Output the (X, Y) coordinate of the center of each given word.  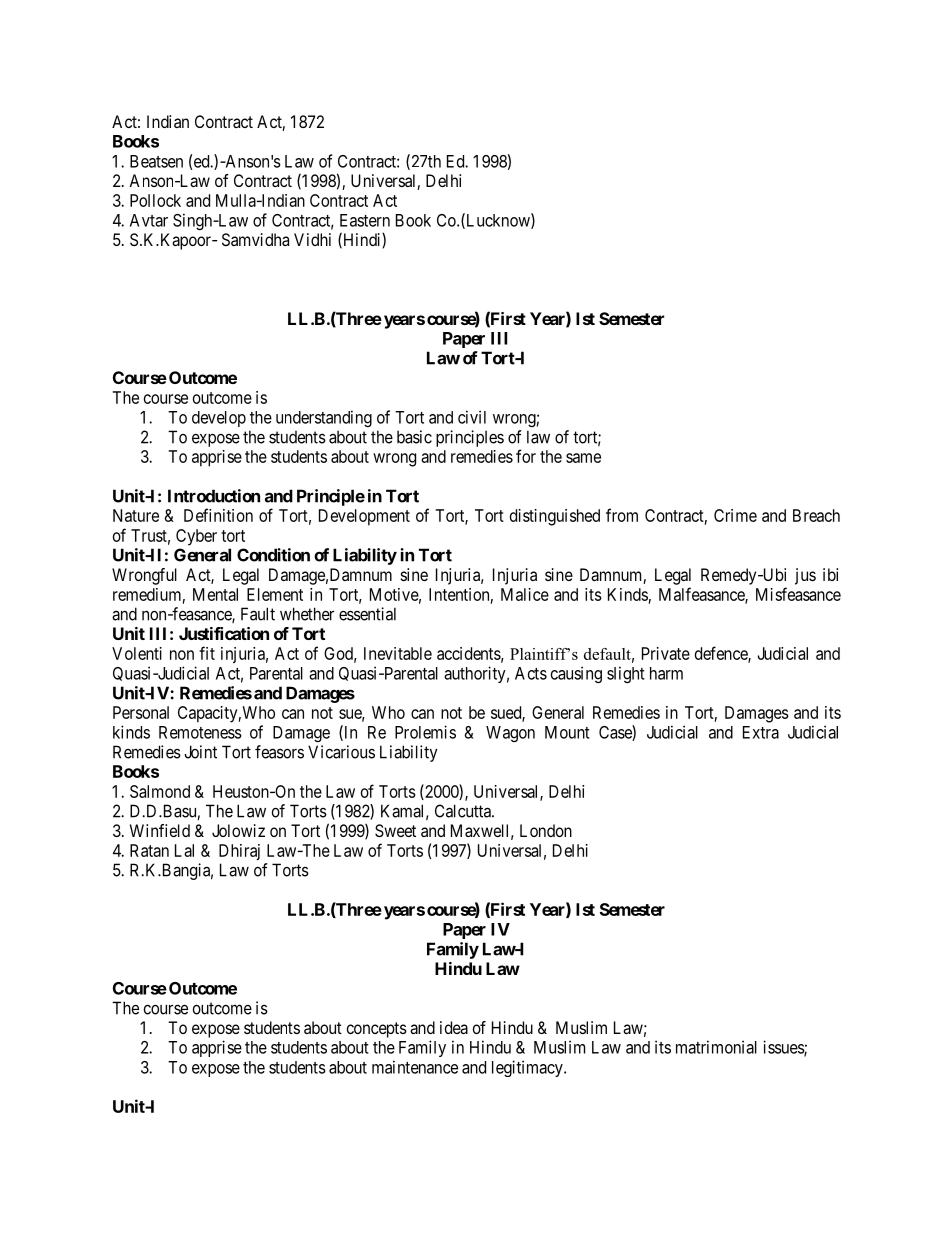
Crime (735, 515)
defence (722, 654)
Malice (525, 594)
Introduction (214, 496)
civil (472, 417)
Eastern (365, 220)
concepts (377, 1030)
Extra (761, 732)
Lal (184, 850)
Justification (224, 633)
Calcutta (464, 811)
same (583, 458)
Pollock (155, 200)
